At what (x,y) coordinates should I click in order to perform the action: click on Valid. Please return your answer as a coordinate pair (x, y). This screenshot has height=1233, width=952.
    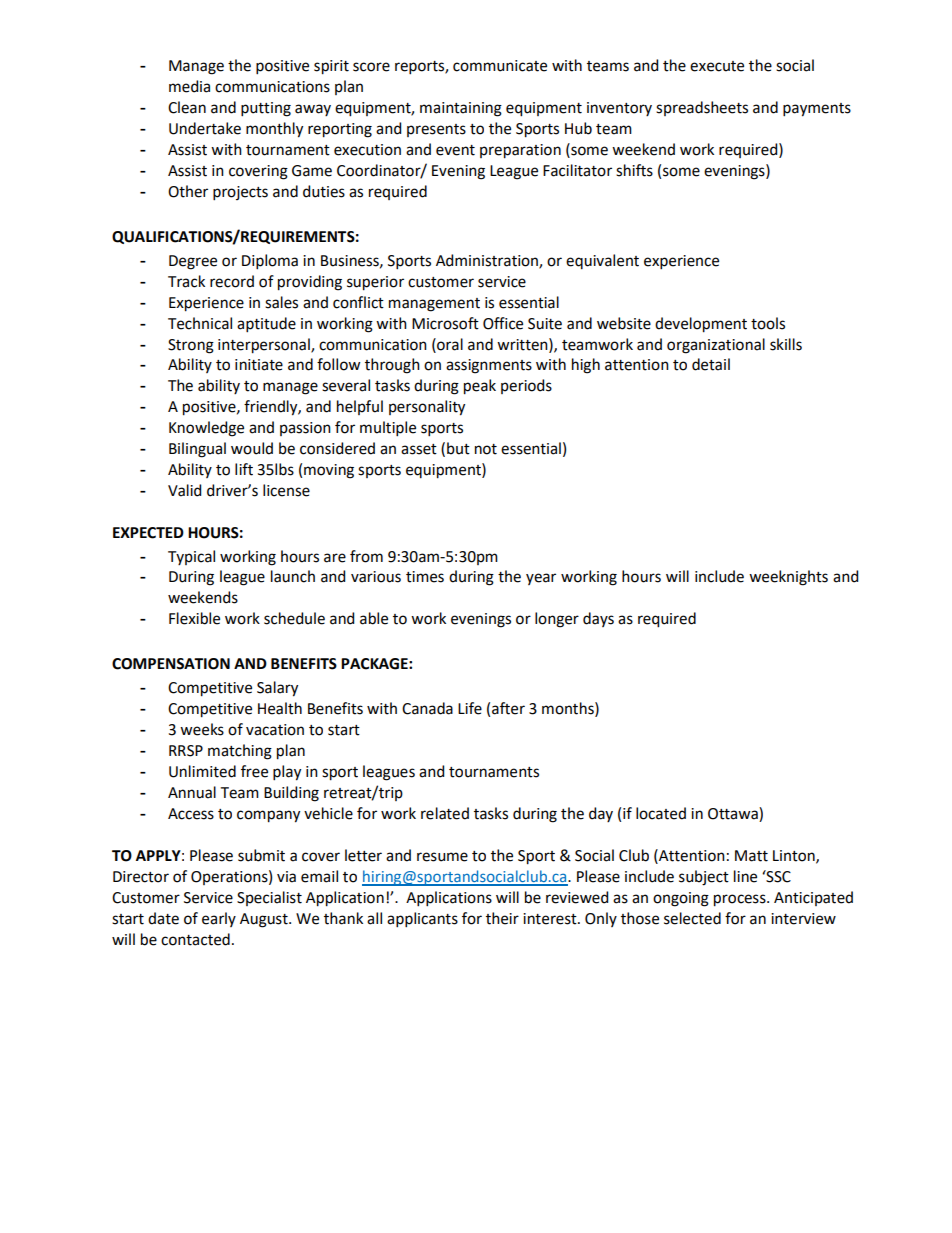
    Looking at the image, I should click on (184, 490).
